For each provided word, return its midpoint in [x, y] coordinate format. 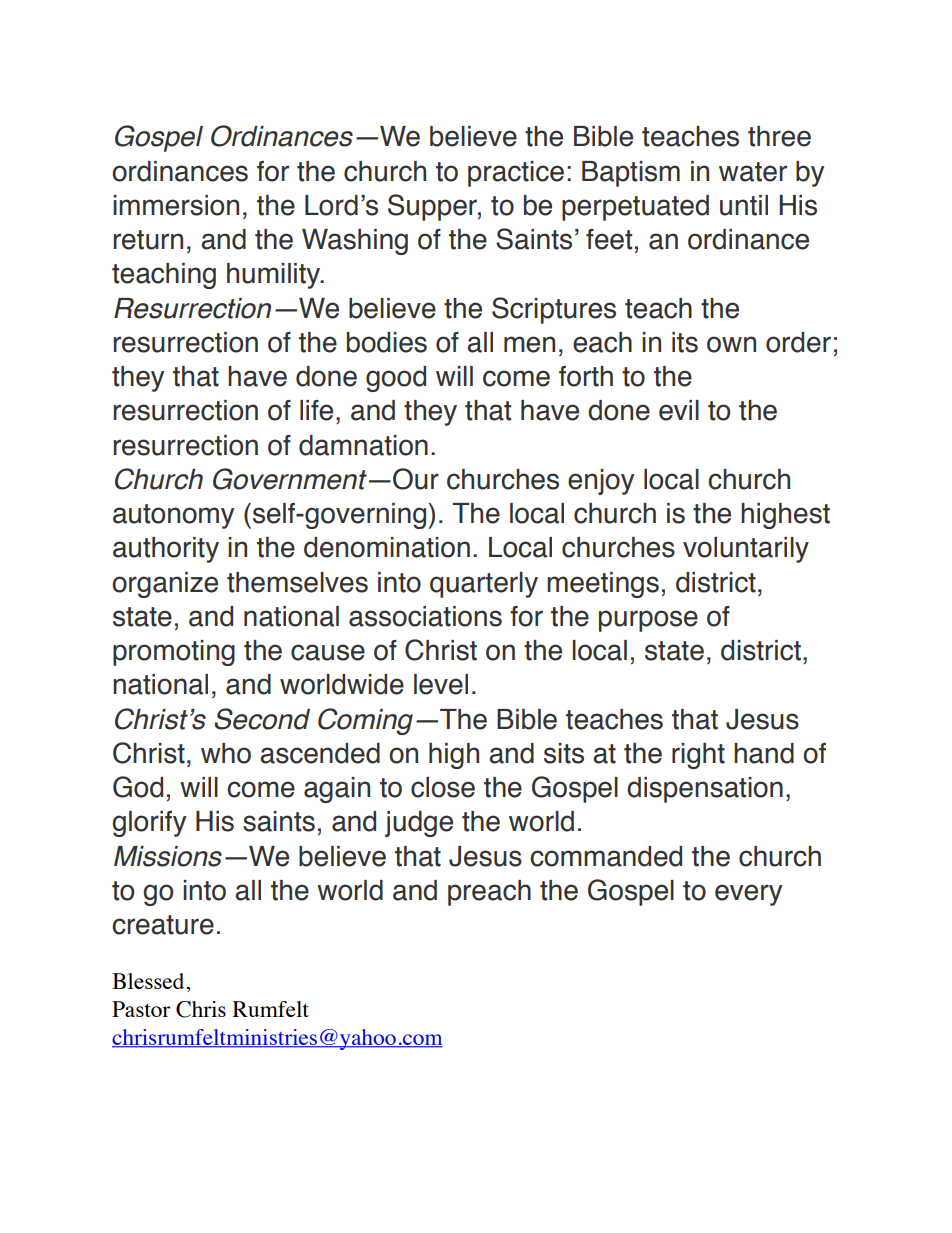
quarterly [484, 585]
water [753, 172]
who [226, 753]
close [443, 787]
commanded [606, 856]
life [316, 410]
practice [516, 174]
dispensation [705, 790]
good [396, 379]
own [731, 344]
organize [165, 585]
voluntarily [746, 550]
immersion [176, 205]
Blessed [148, 981]
